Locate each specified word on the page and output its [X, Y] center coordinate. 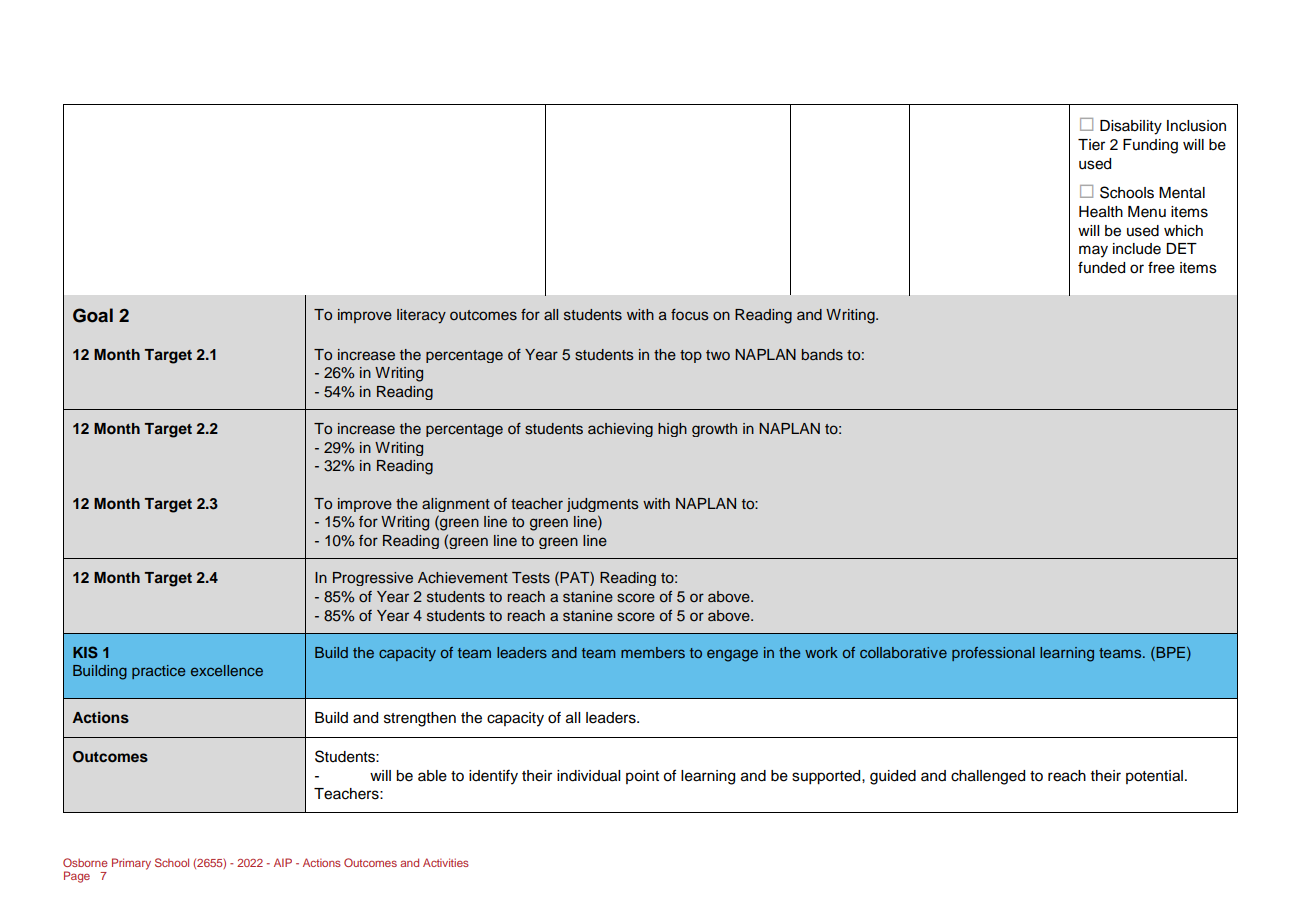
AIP [283, 862]
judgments [603, 505]
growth [714, 430]
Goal [93, 315]
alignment [456, 505]
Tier [1091, 145]
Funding [1150, 146]
